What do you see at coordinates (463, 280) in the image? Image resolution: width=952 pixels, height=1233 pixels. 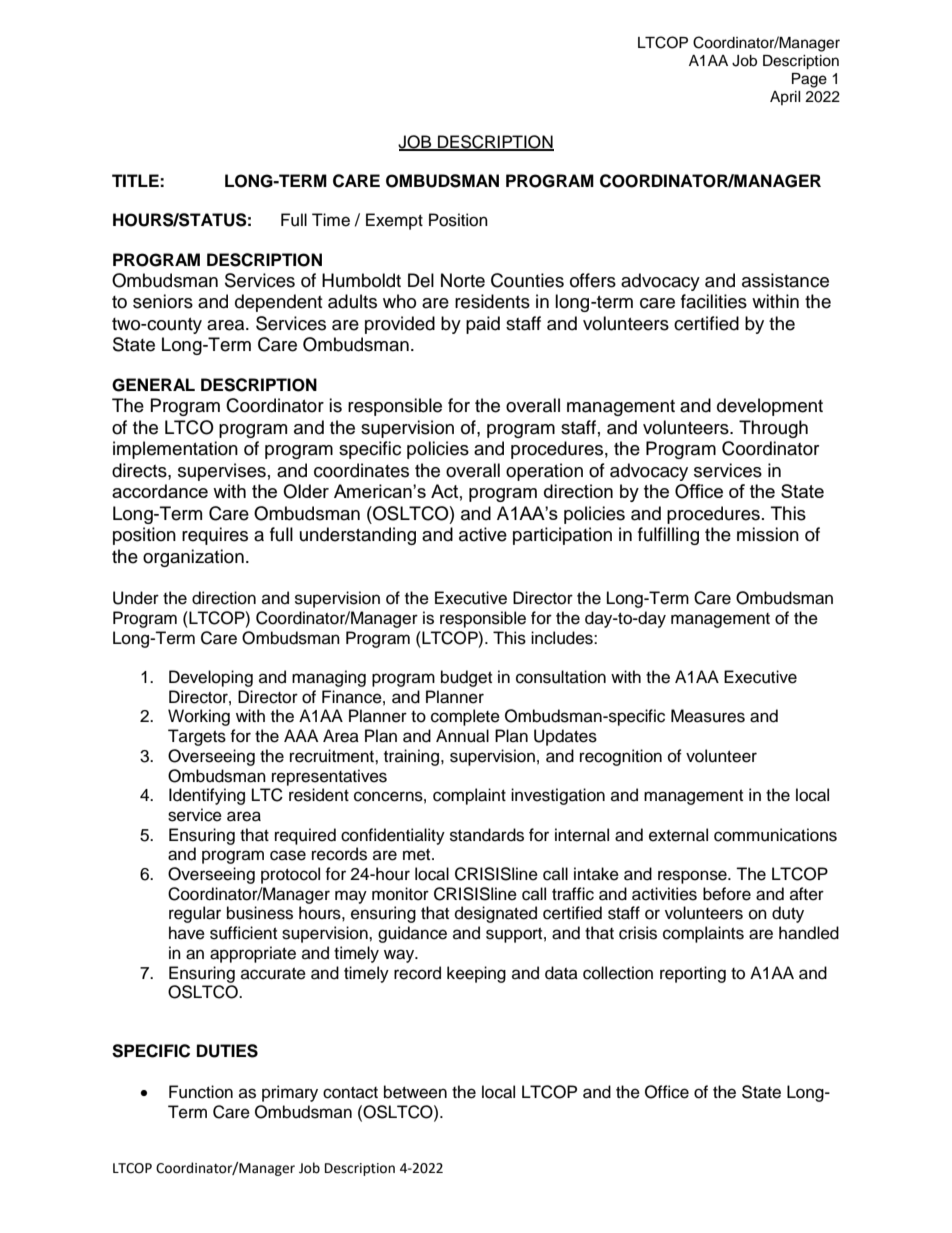 I see `Norte` at bounding box center [463, 280].
